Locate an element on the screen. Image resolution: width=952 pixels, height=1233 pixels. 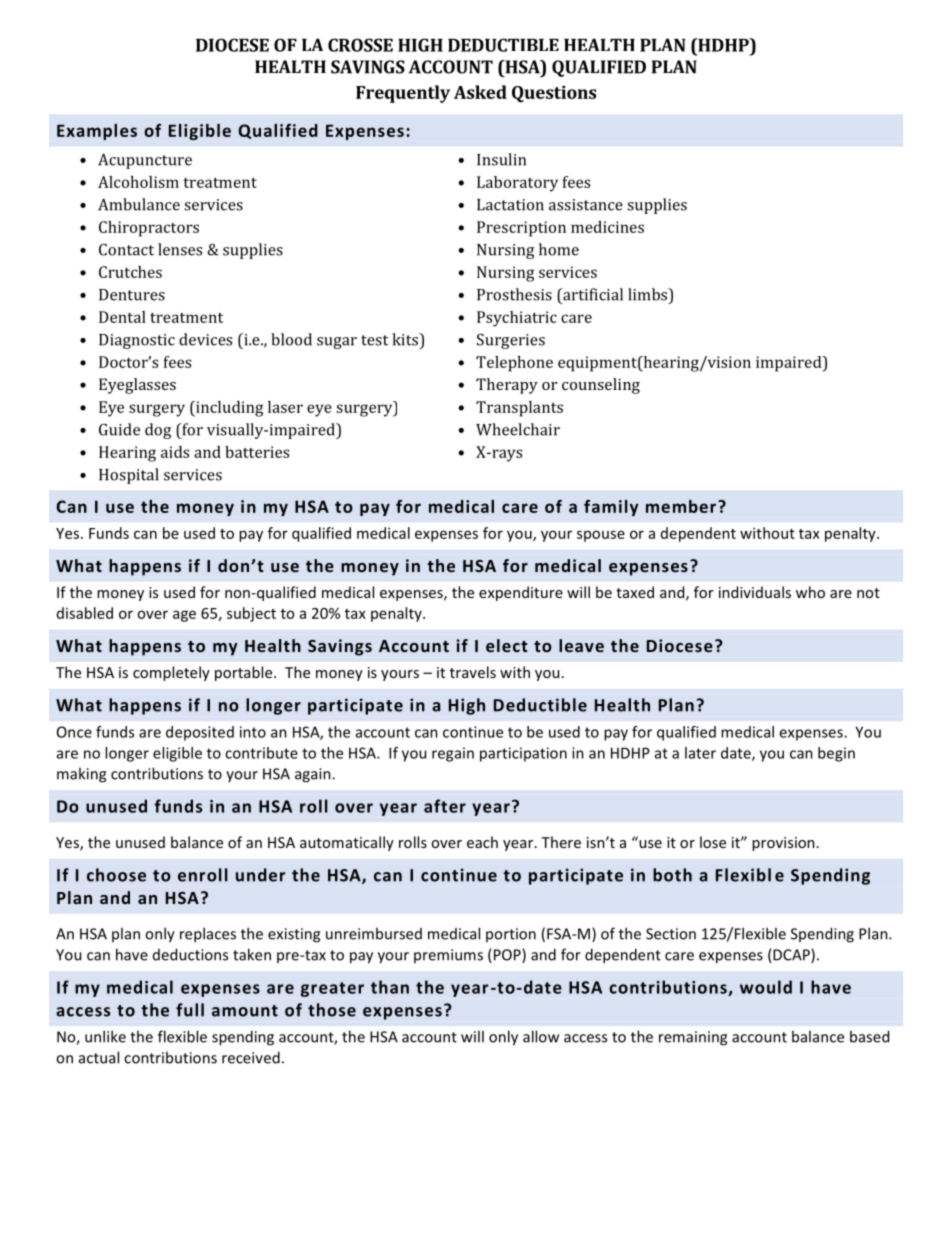
Therapy is located at coordinates (507, 386).
